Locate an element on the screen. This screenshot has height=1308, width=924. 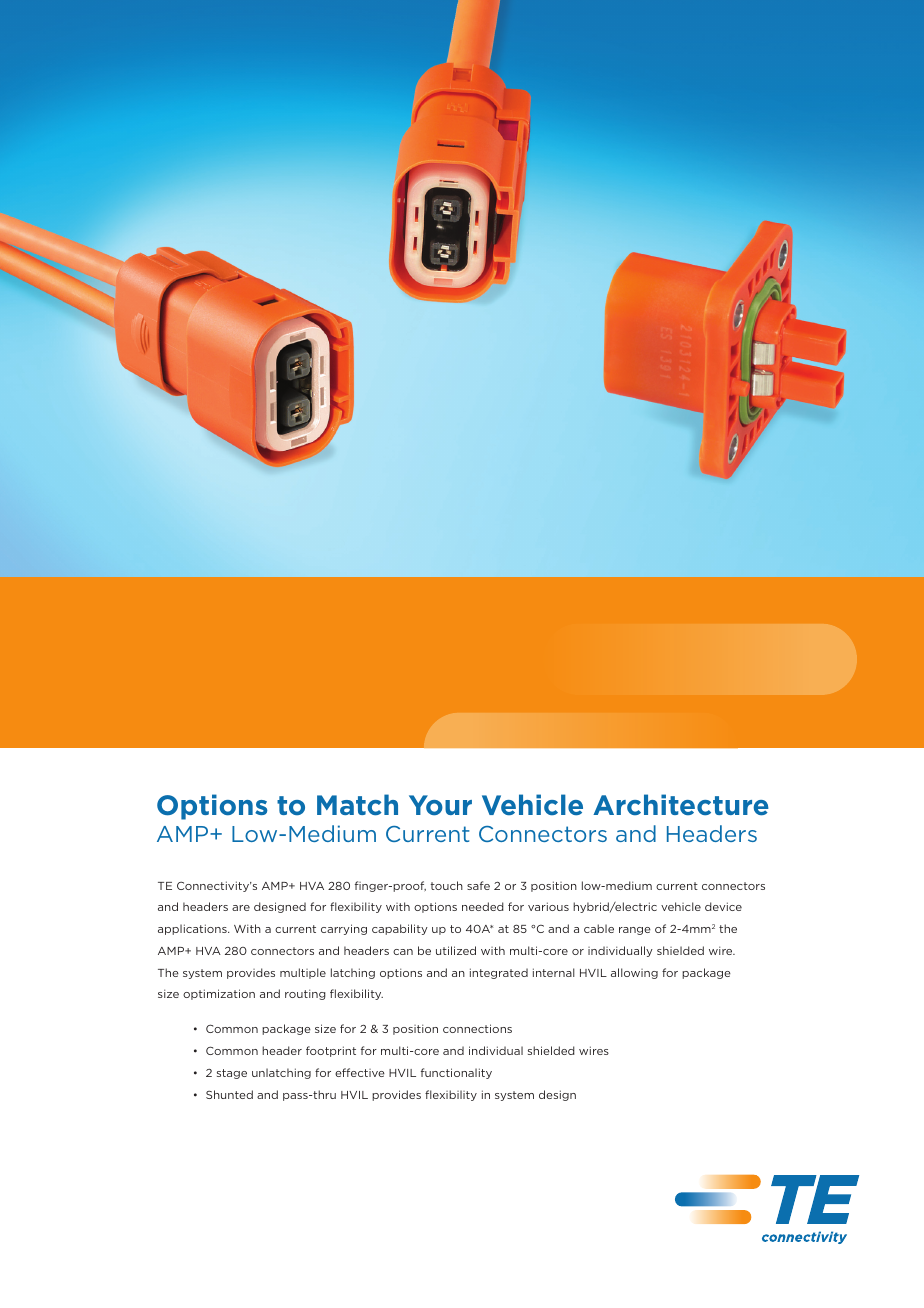
functionality is located at coordinates (456, 1073).
